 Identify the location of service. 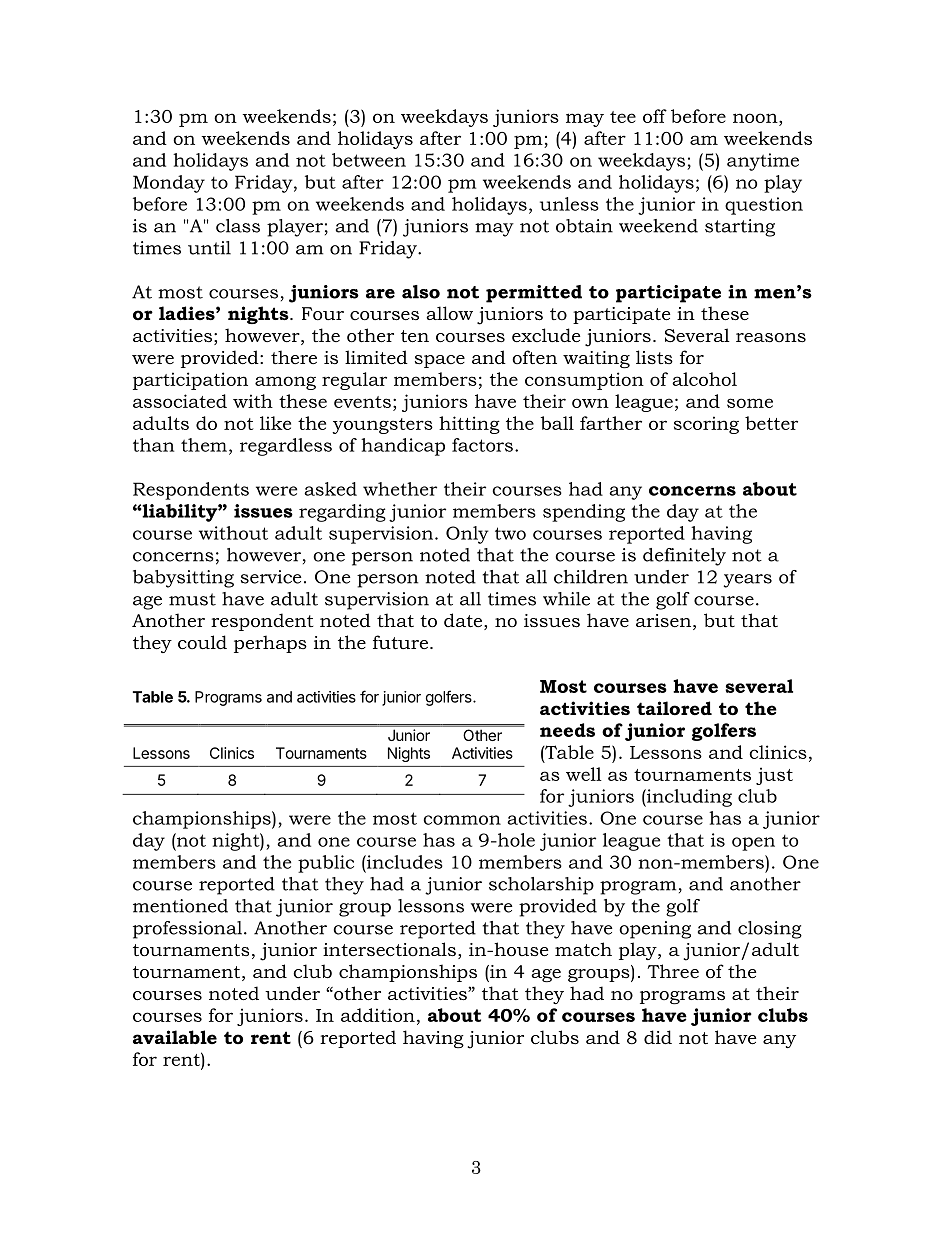
(271, 577).
